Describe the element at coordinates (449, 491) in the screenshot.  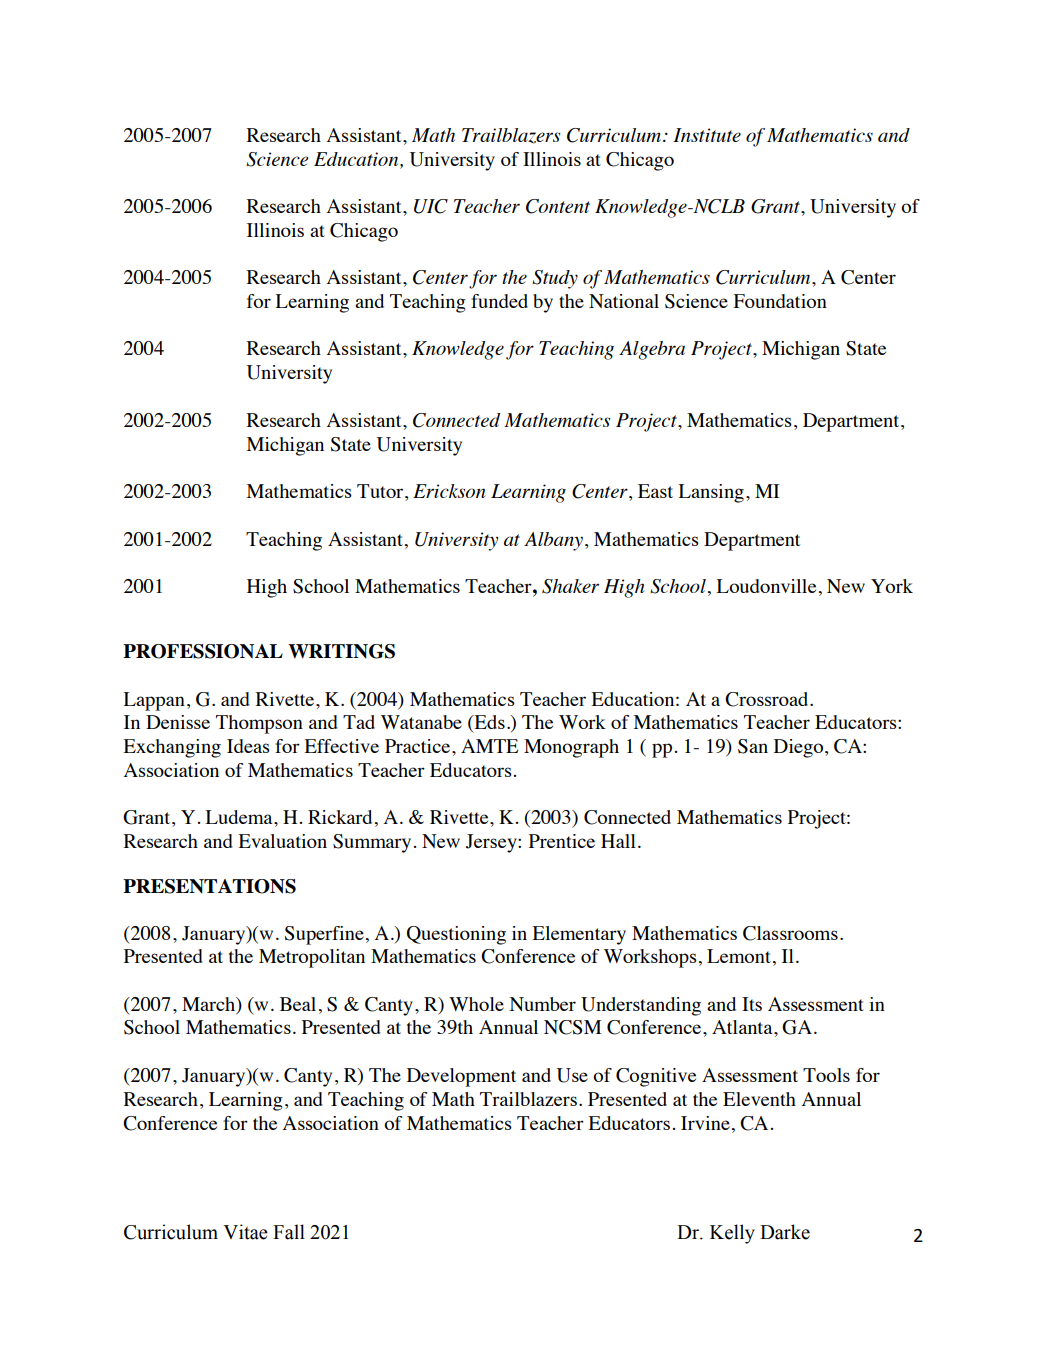
I see `Erickson` at that location.
